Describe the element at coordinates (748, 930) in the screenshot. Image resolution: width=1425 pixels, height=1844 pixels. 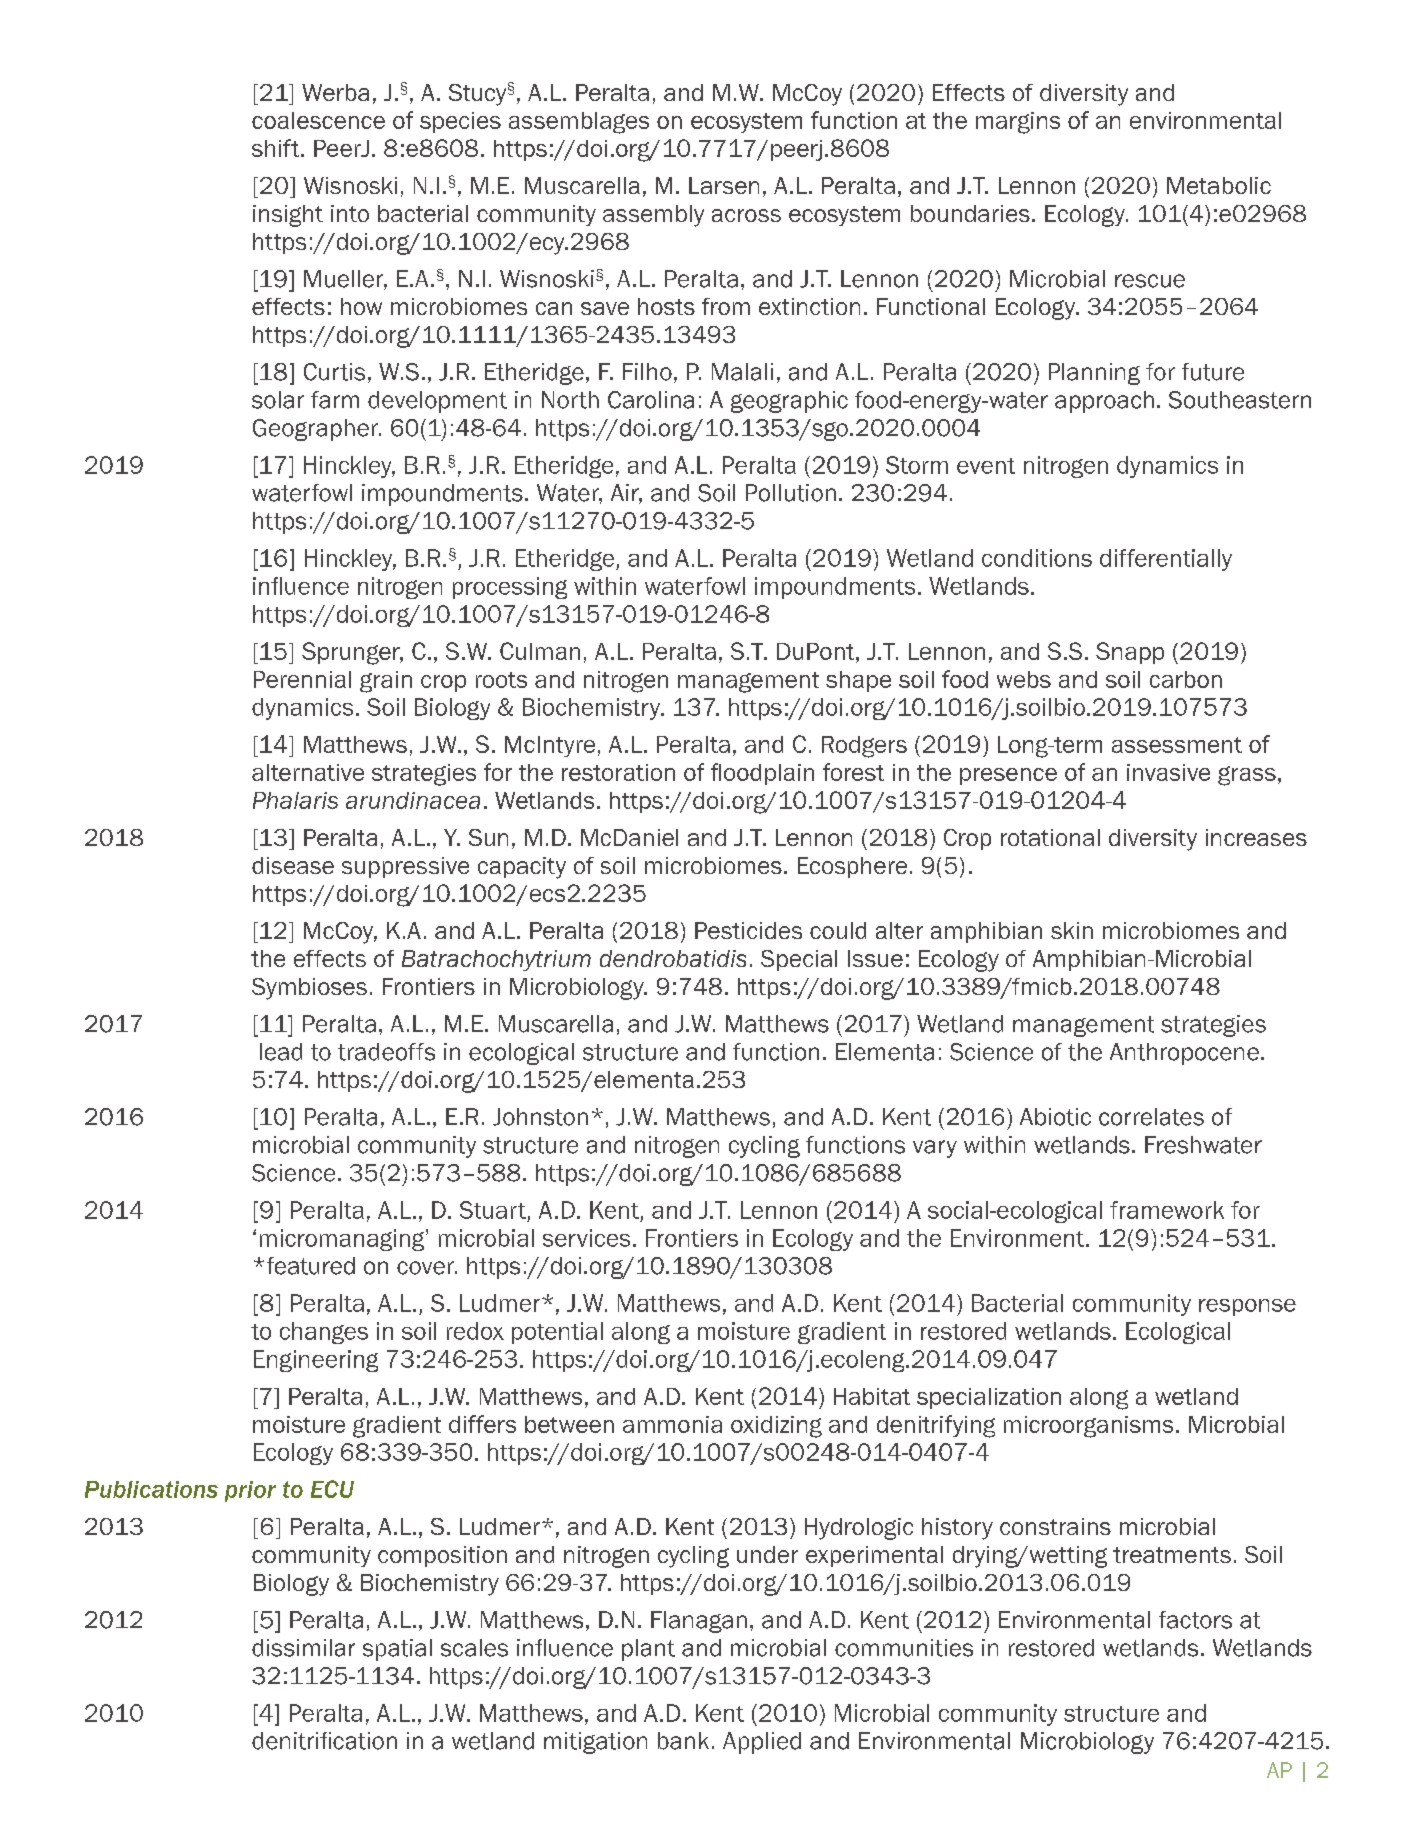
I see `Pesticides` at that location.
